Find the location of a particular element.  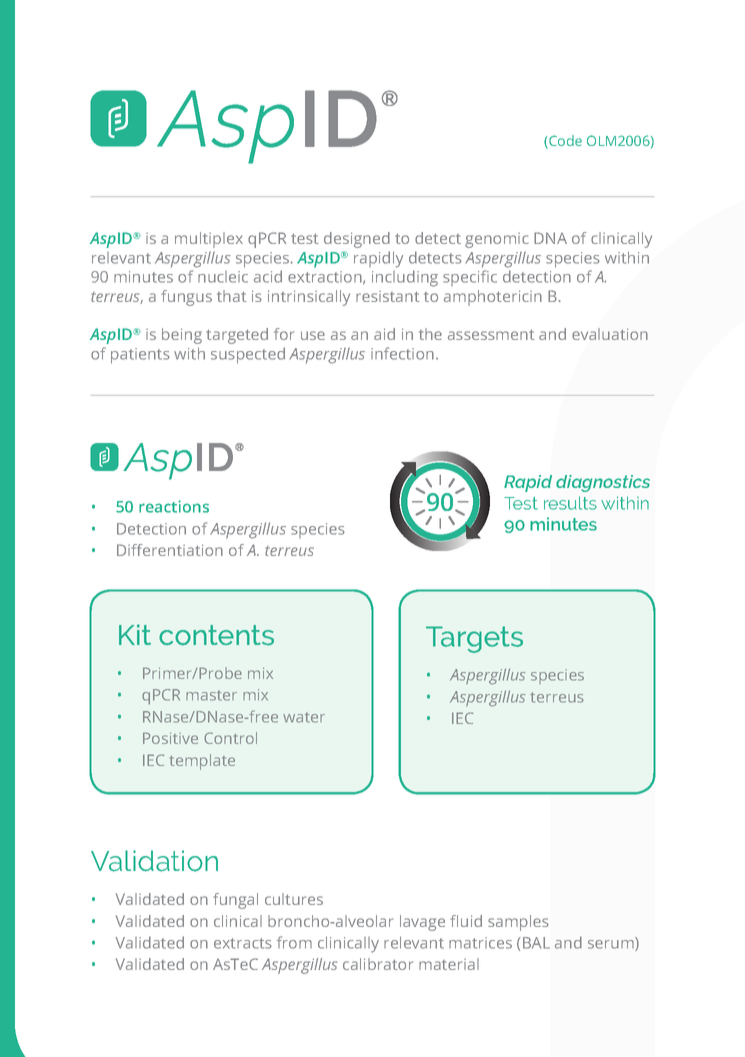

patients is located at coordinates (140, 356).
